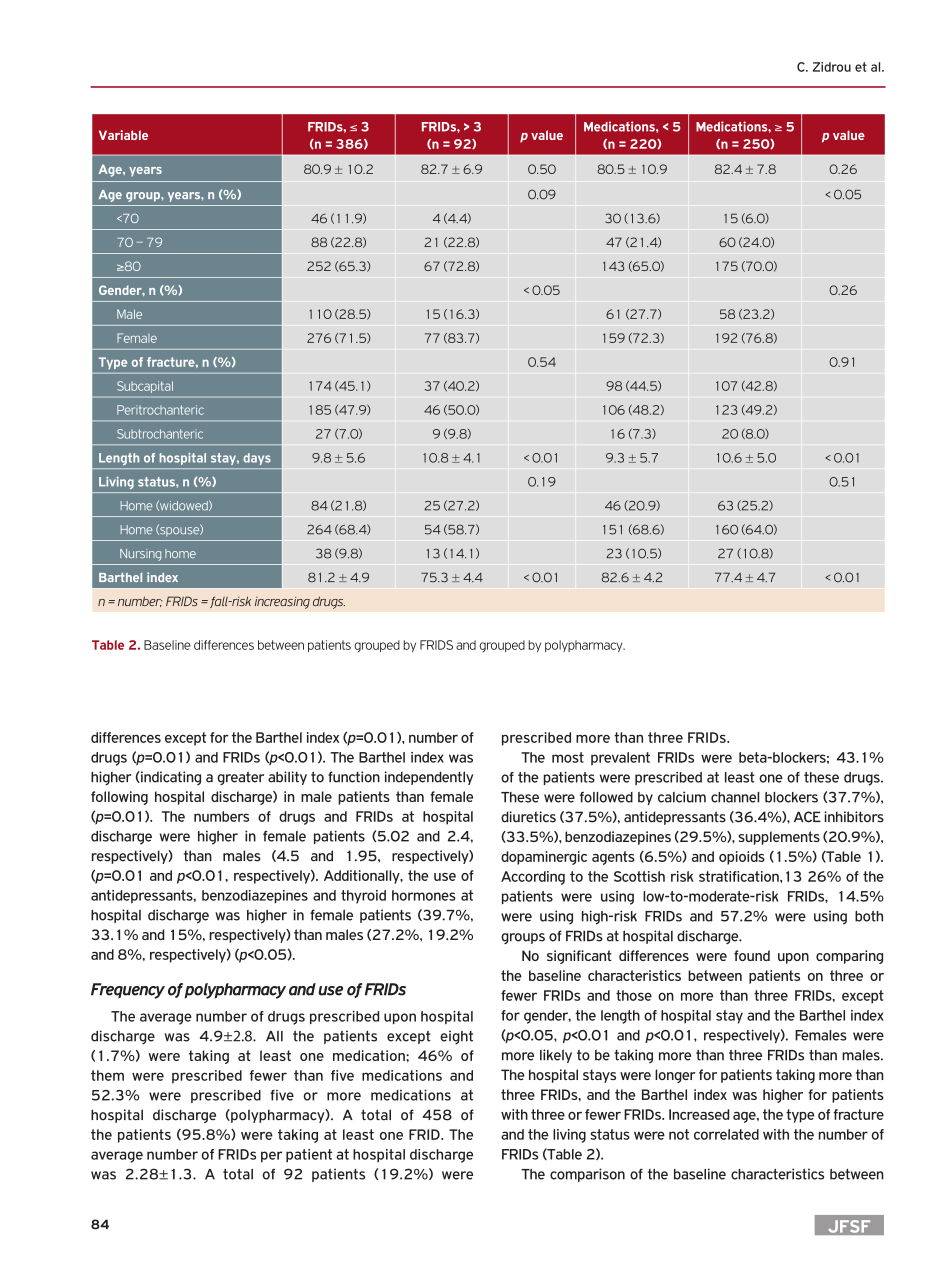 Image resolution: width=952 pixels, height=1270 pixels. I want to click on correlated, so click(726, 1134).
